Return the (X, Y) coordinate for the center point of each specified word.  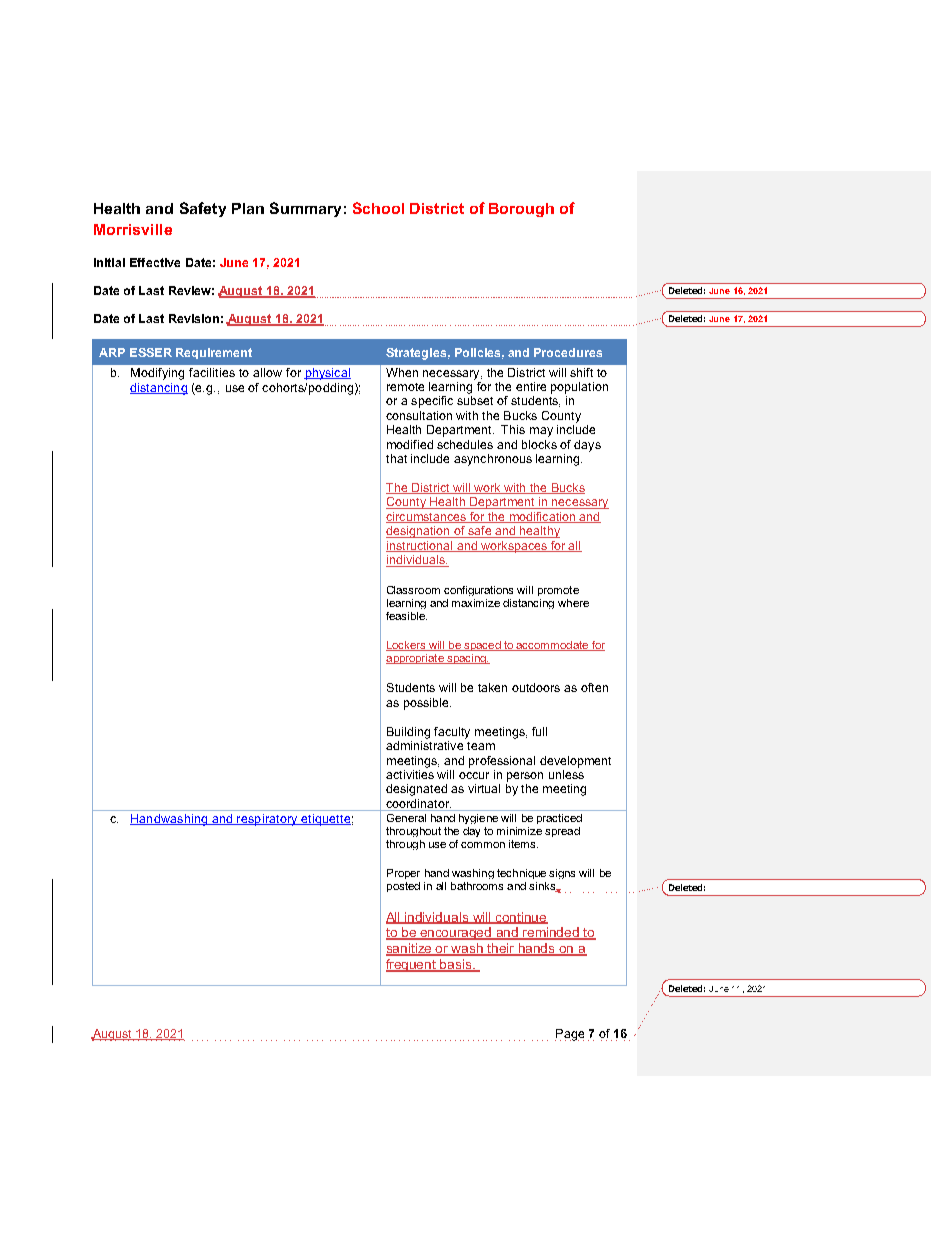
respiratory (267, 820)
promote (558, 591)
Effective (155, 262)
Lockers (407, 646)
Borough (521, 210)
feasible (406, 616)
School (378, 208)
